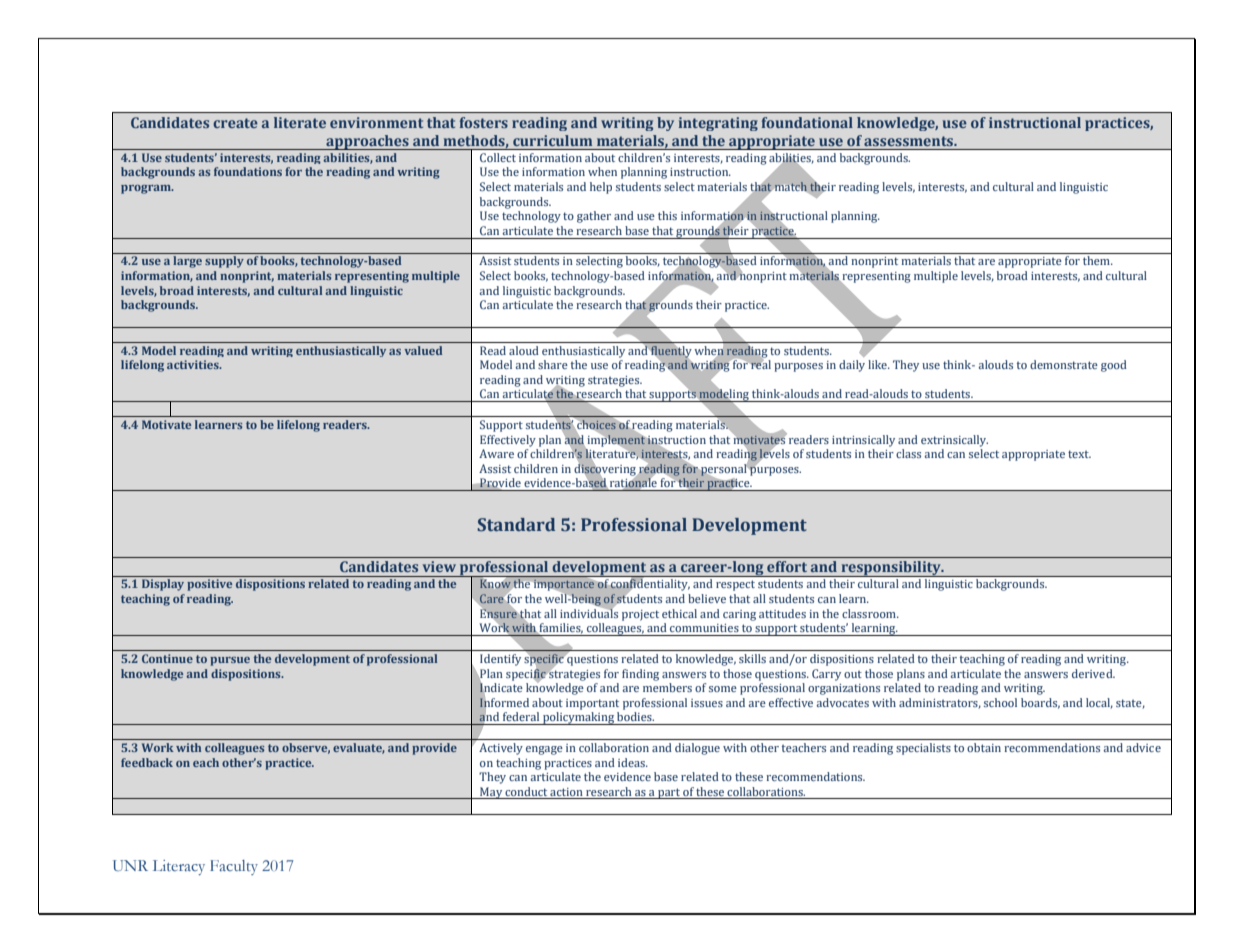 This screenshot has height=952, width=1233. What do you see at coordinates (669, 793) in the screenshot?
I see `part` at bounding box center [669, 793].
